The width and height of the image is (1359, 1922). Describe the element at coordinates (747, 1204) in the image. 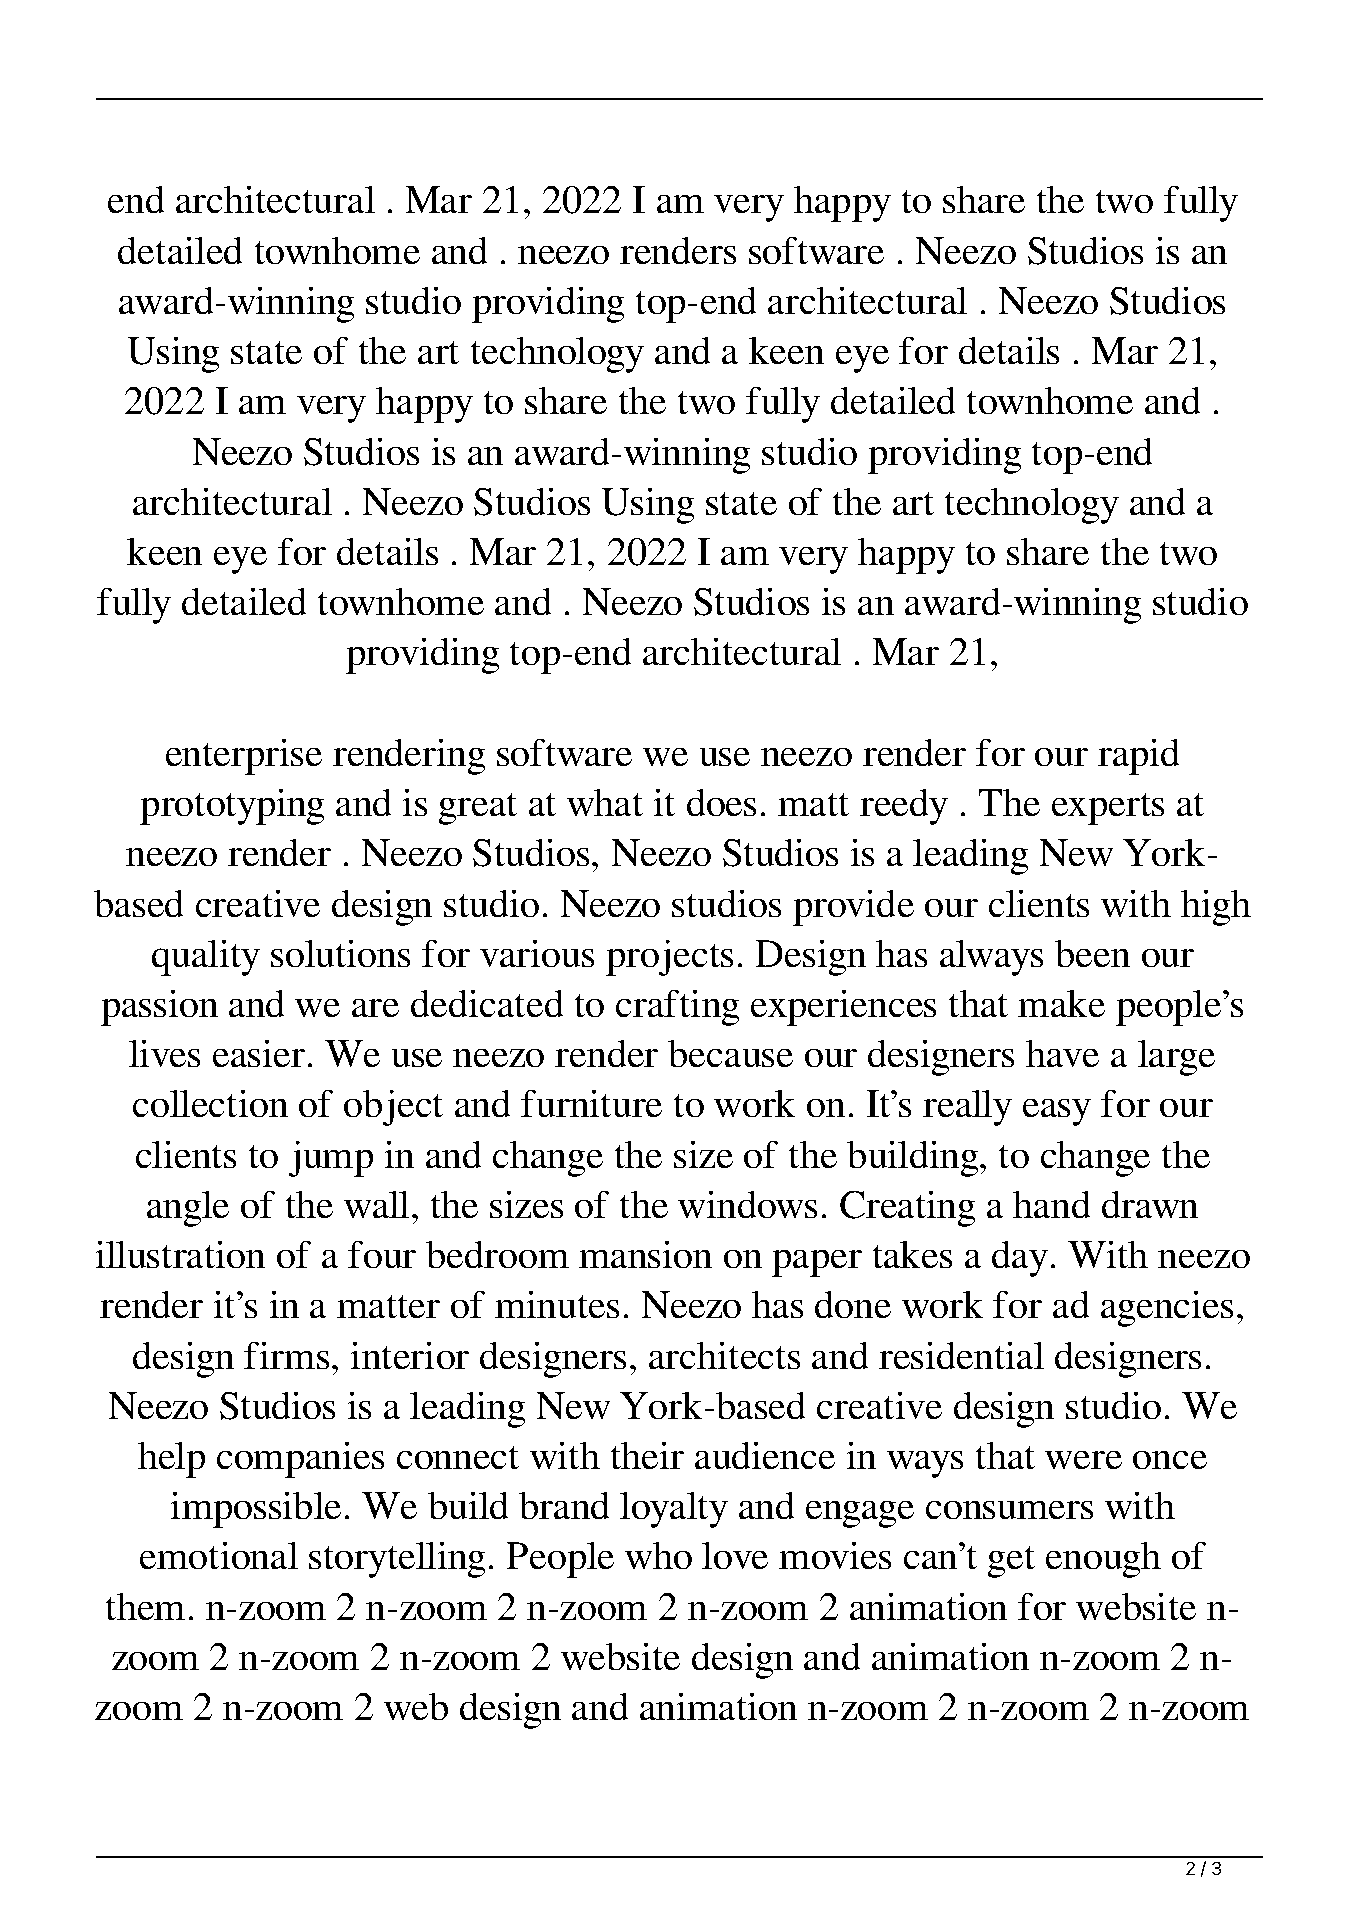

I see `windows` at that location.
